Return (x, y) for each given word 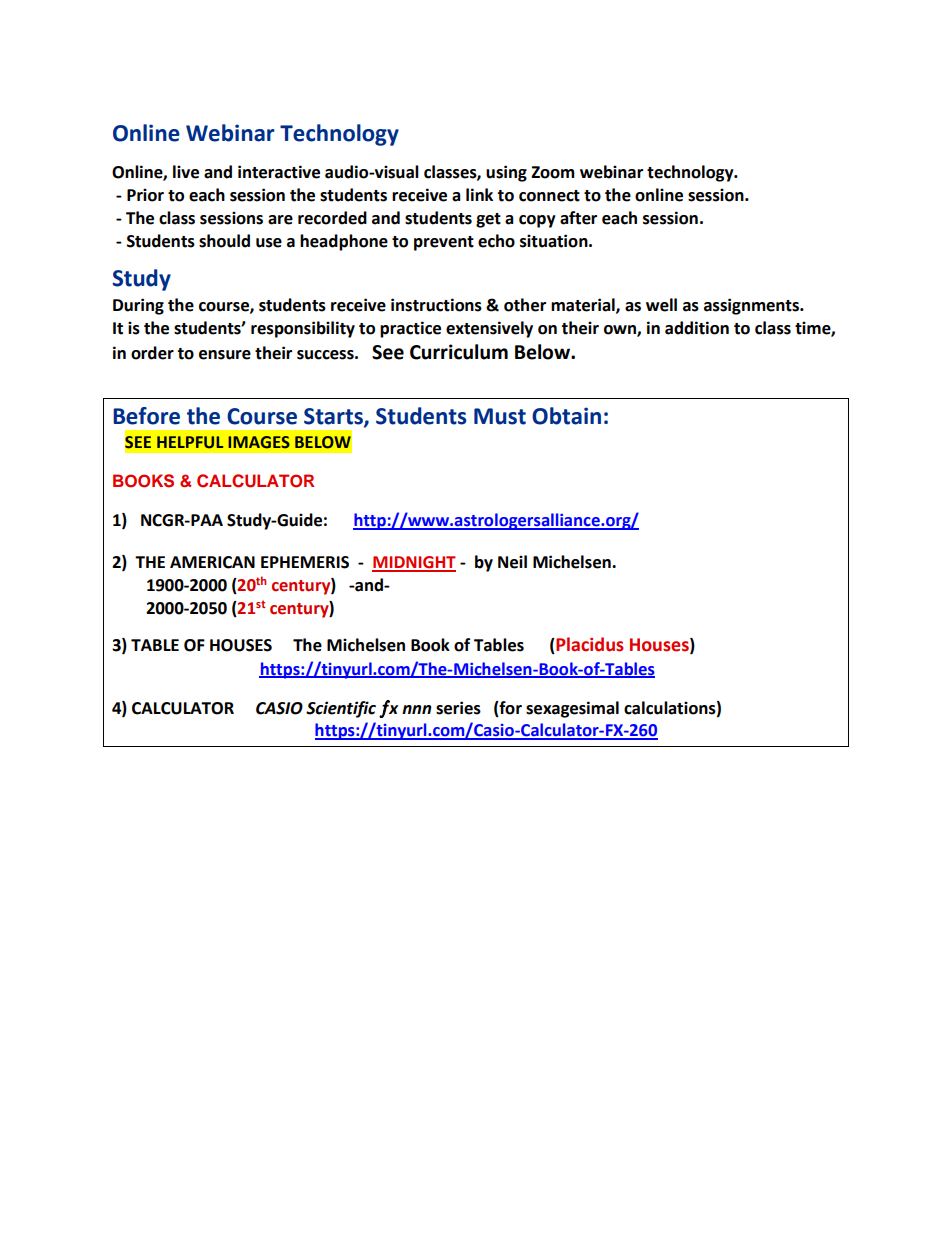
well (661, 305)
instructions (436, 305)
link (479, 194)
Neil (512, 562)
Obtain (566, 416)
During (138, 306)
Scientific (341, 709)
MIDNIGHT (414, 563)
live (186, 172)
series (458, 708)
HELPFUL (190, 442)
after (578, 218)
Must (500, 416)
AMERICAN (212, 562)
